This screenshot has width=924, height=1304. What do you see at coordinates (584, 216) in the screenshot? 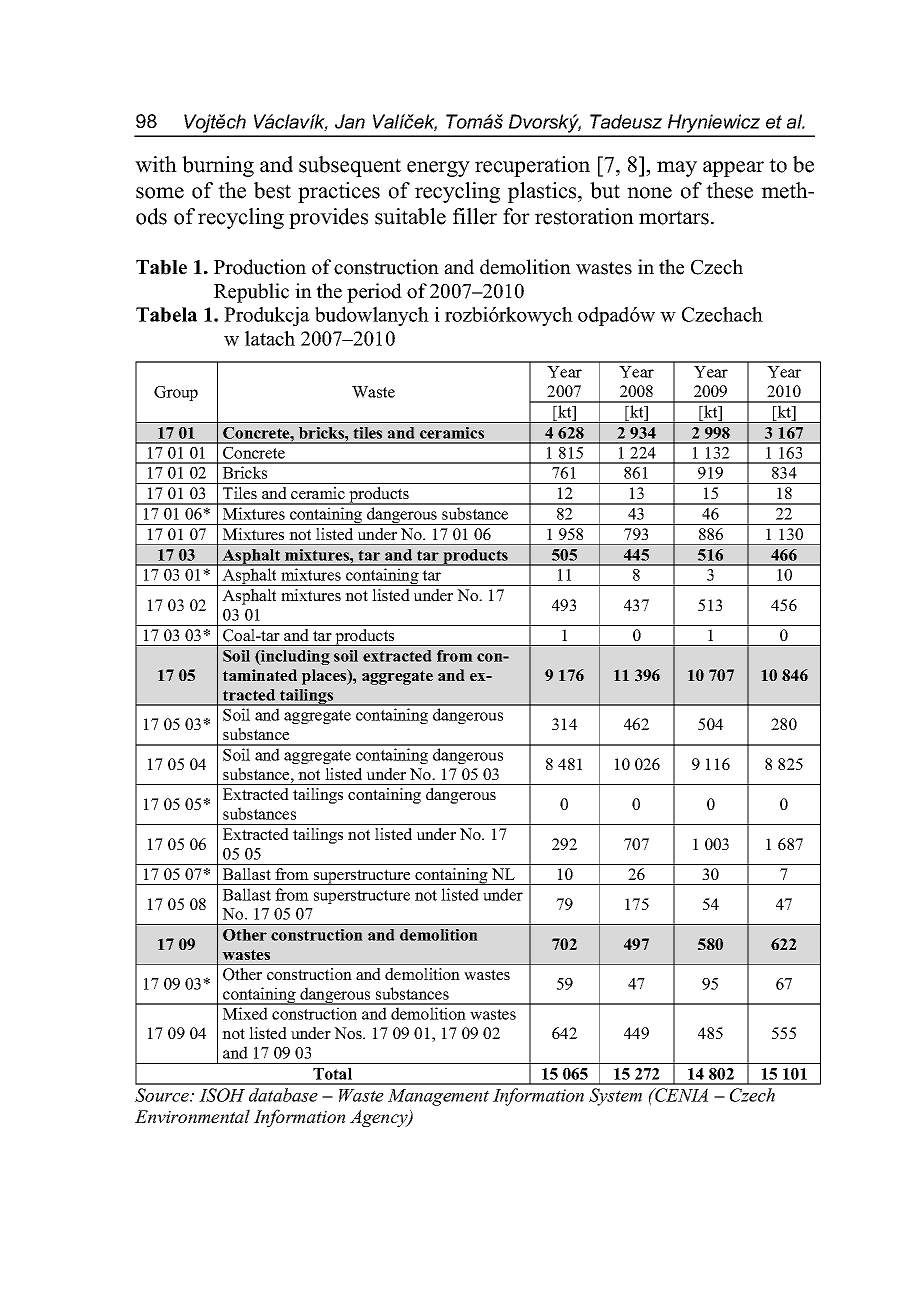
I see `restoration` at bounding box center [584, 216].
